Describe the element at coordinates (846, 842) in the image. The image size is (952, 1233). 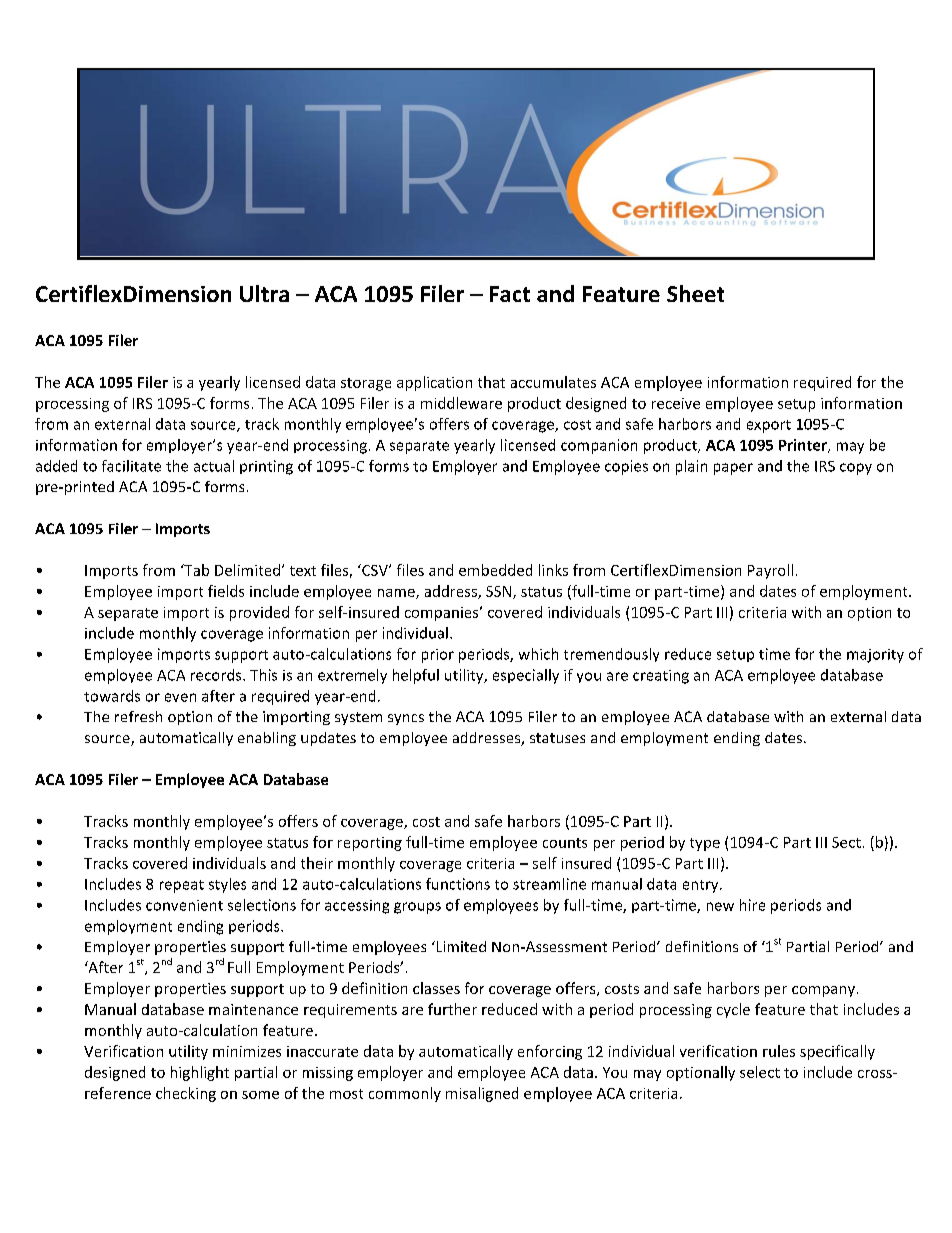
I see `Sect` at that location.
